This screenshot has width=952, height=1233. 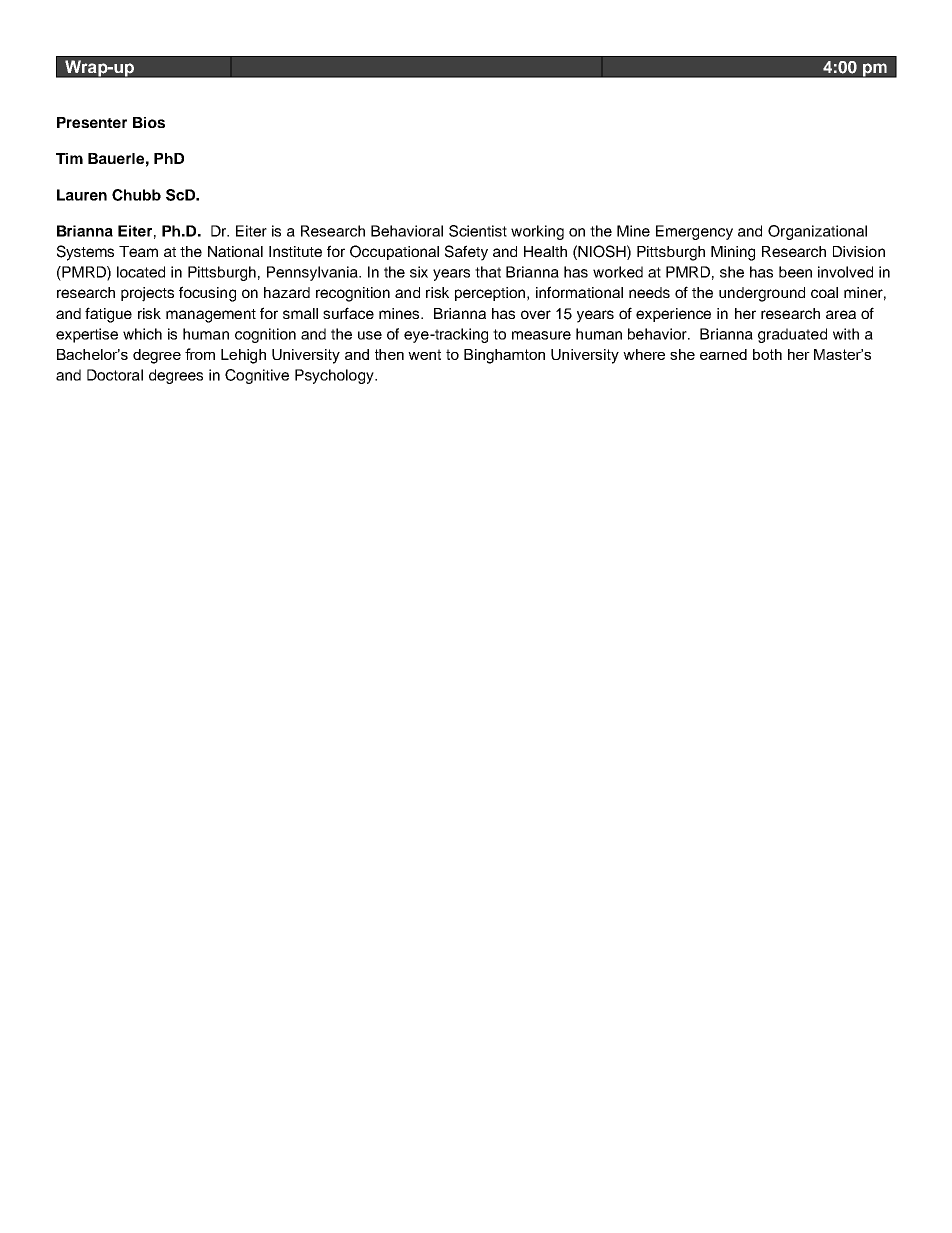 I want to click on Binghamton, so click(x=504, y=356).
